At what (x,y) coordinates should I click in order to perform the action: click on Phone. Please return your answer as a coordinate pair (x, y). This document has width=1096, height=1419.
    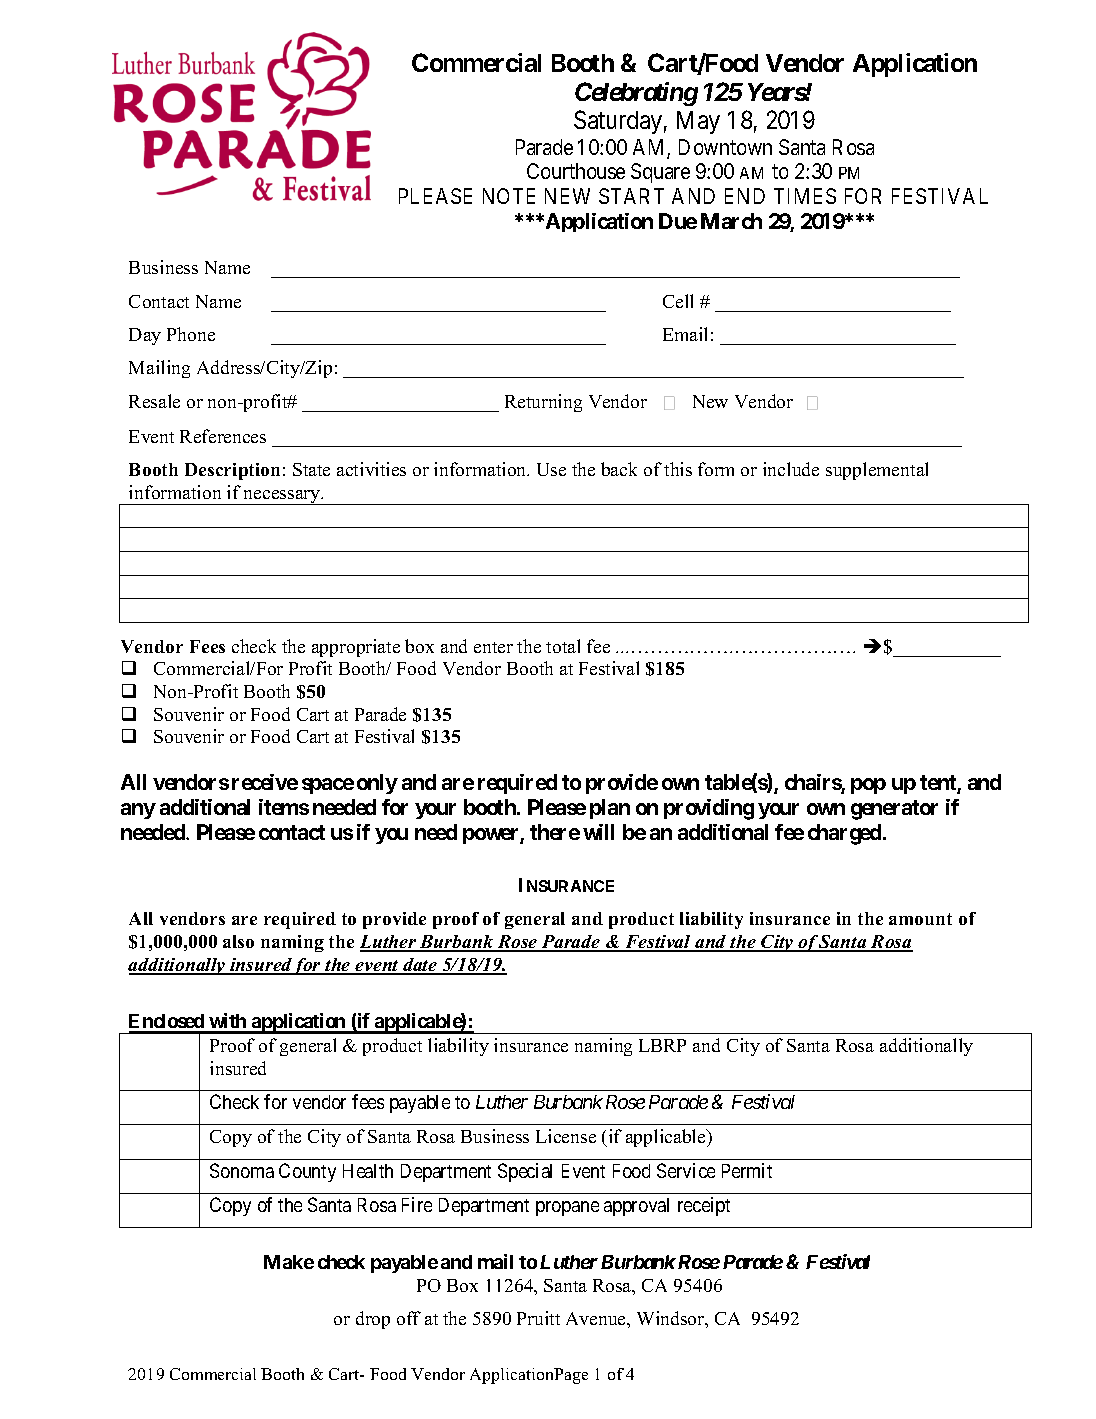
    Looking at the image, I should click on (191, 334).
